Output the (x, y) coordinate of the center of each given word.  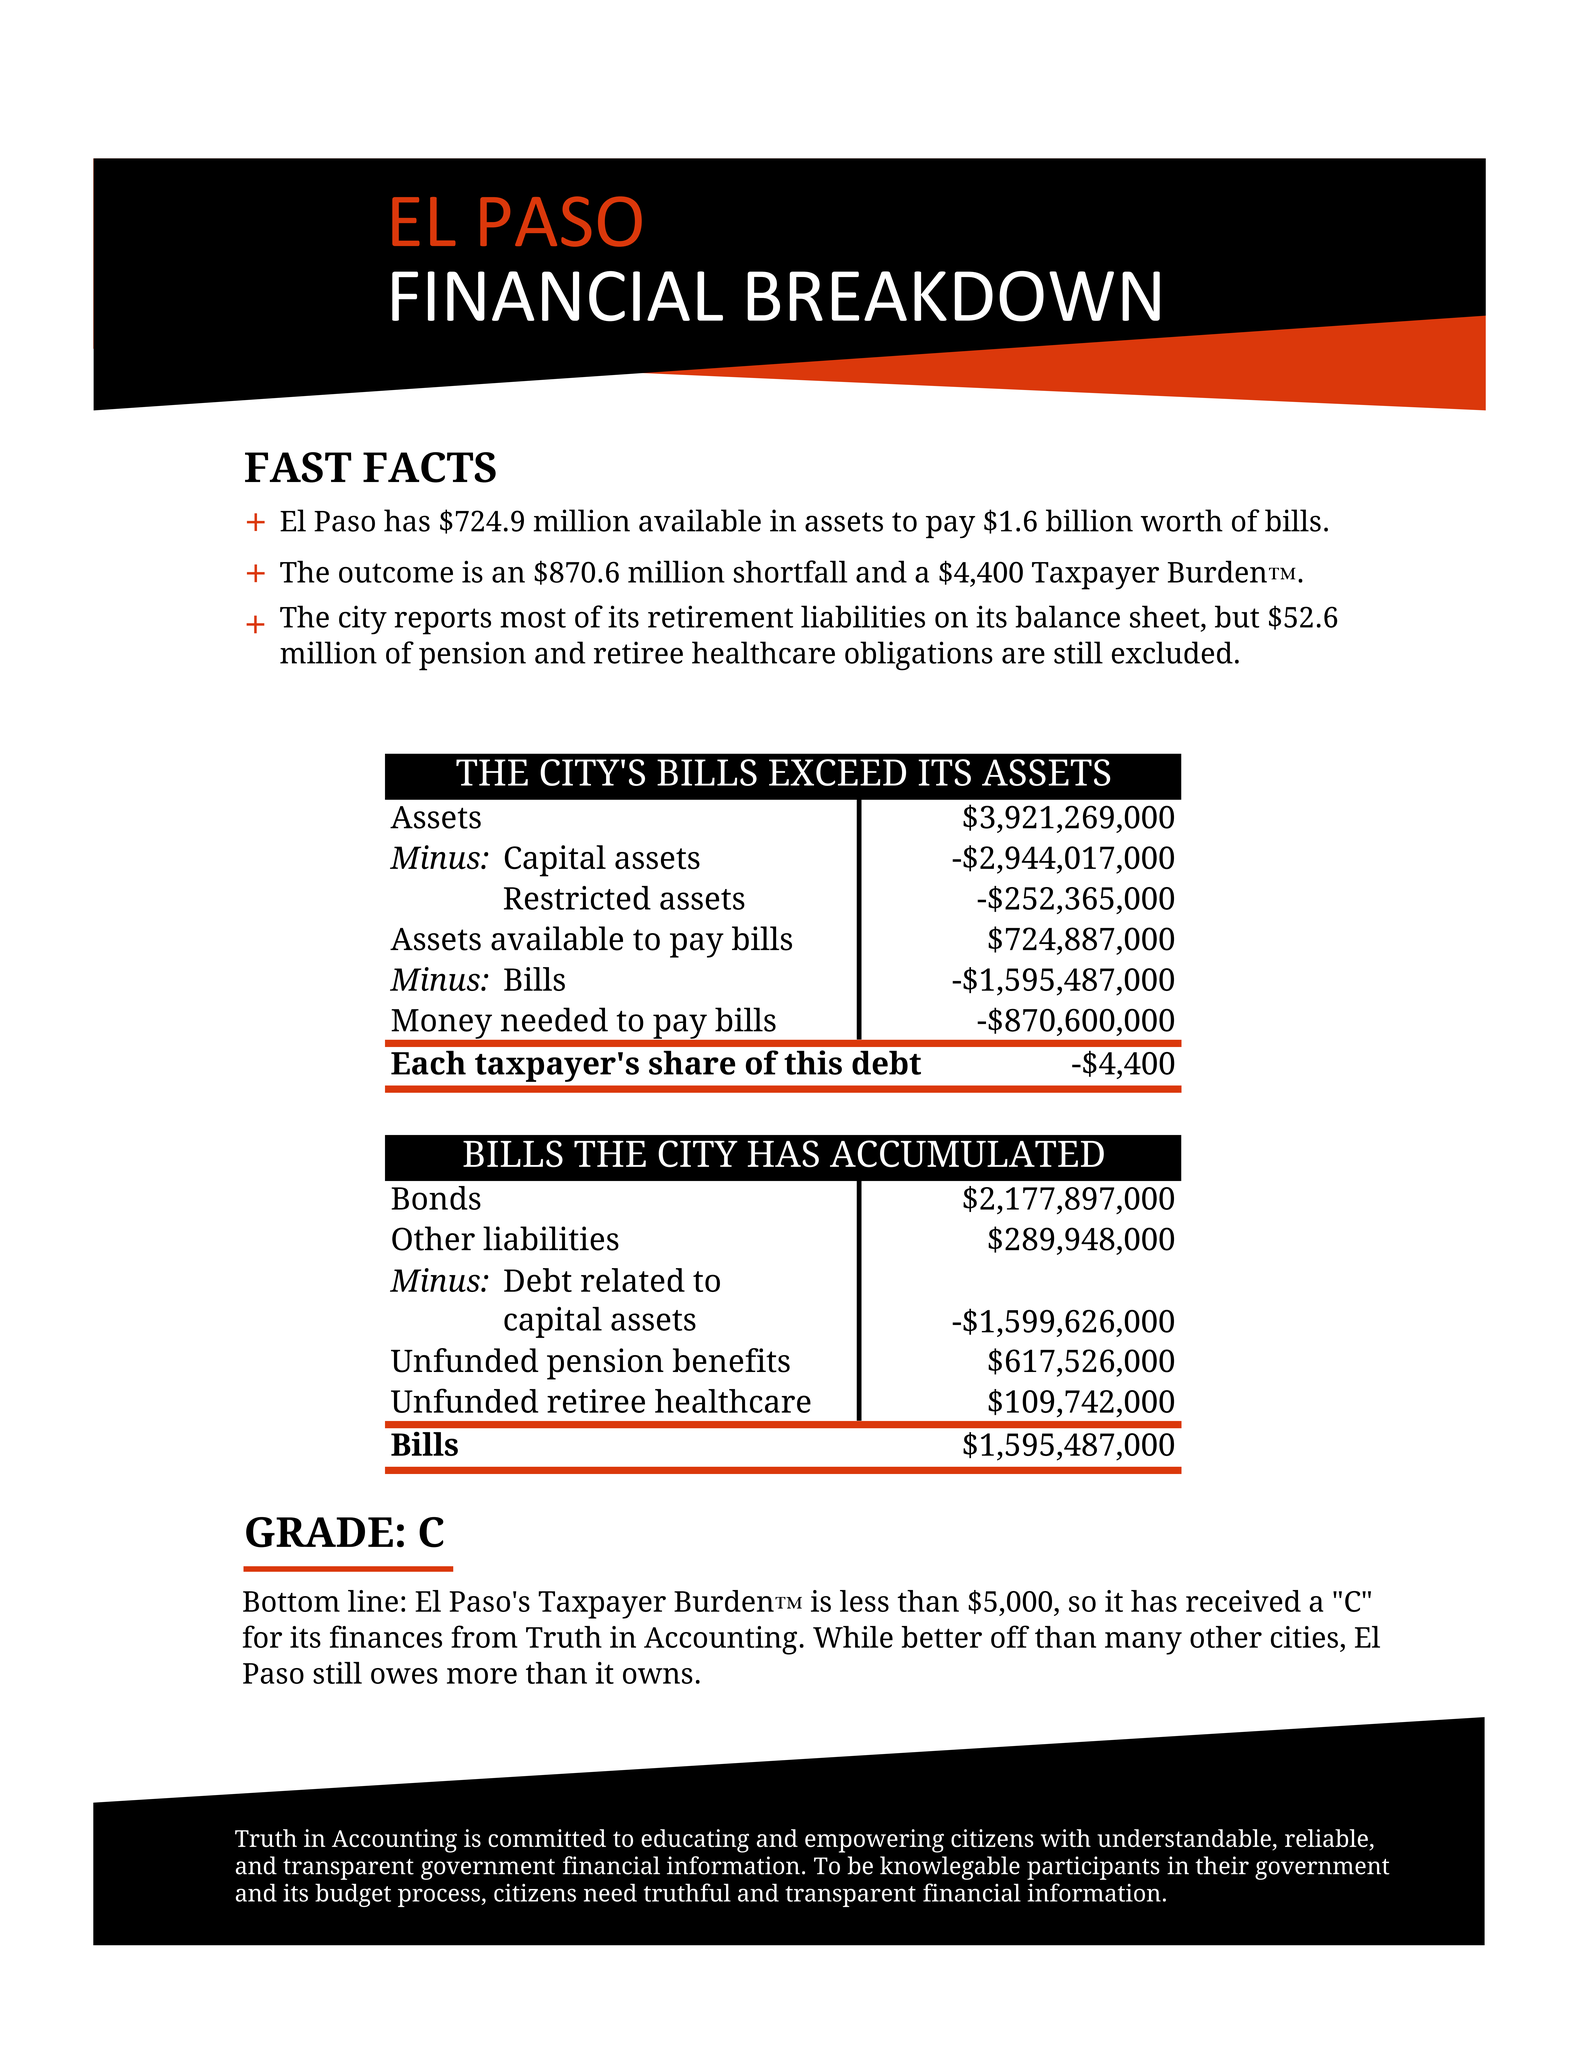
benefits (731, 1360)
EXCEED (837, 772)
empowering (874, 1841)
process (440, 1897)
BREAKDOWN (953, 296)
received (1243, 1601)
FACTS (429, 467)
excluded (1172, 652)
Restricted (577, 898)
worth (1182, 520)
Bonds (436, 1198)
